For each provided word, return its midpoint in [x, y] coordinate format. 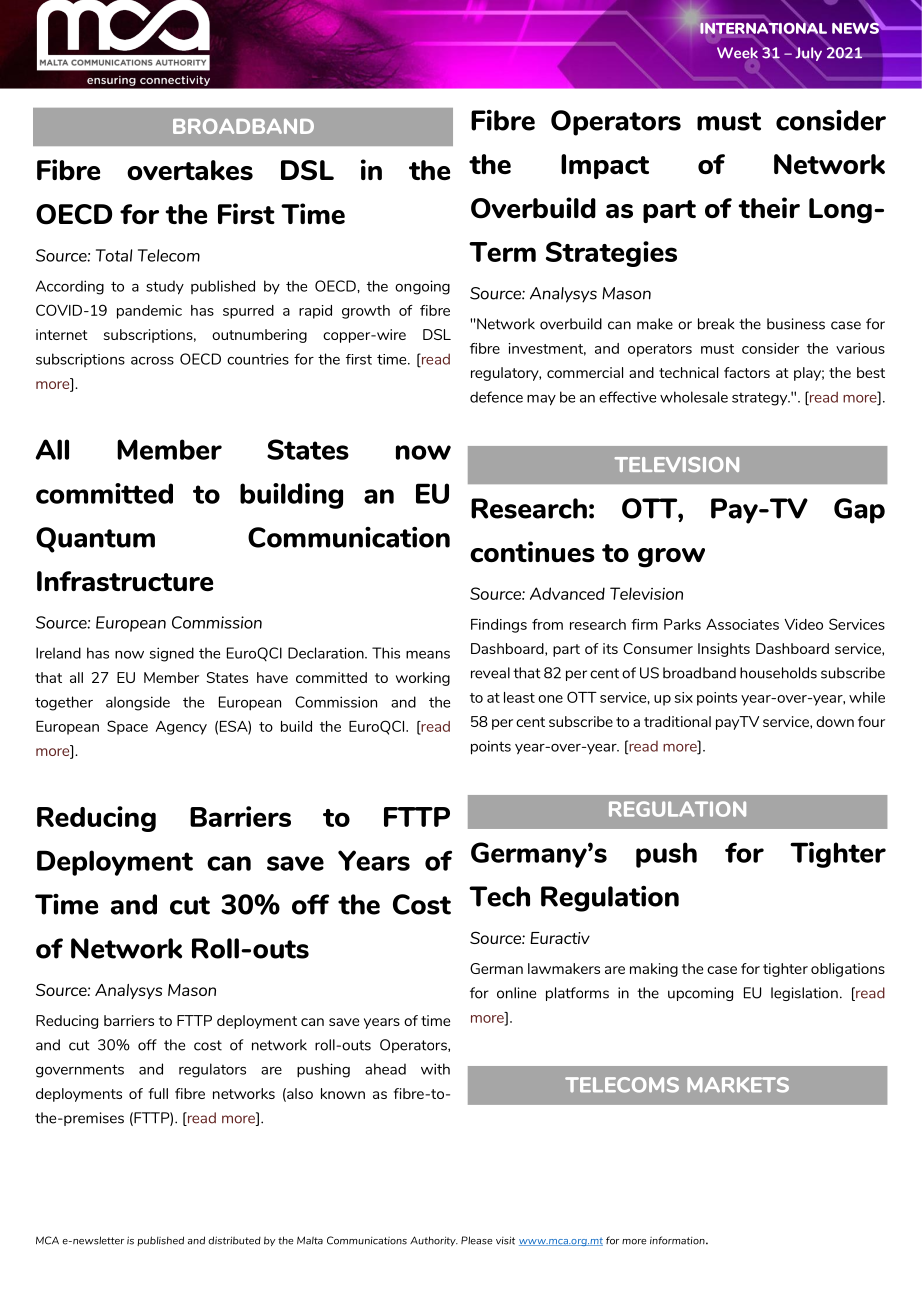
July [808, 54]
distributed [234, 1240]
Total [114, 255]
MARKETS [738, 1085]
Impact [605, 166]
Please [476, 1240]
